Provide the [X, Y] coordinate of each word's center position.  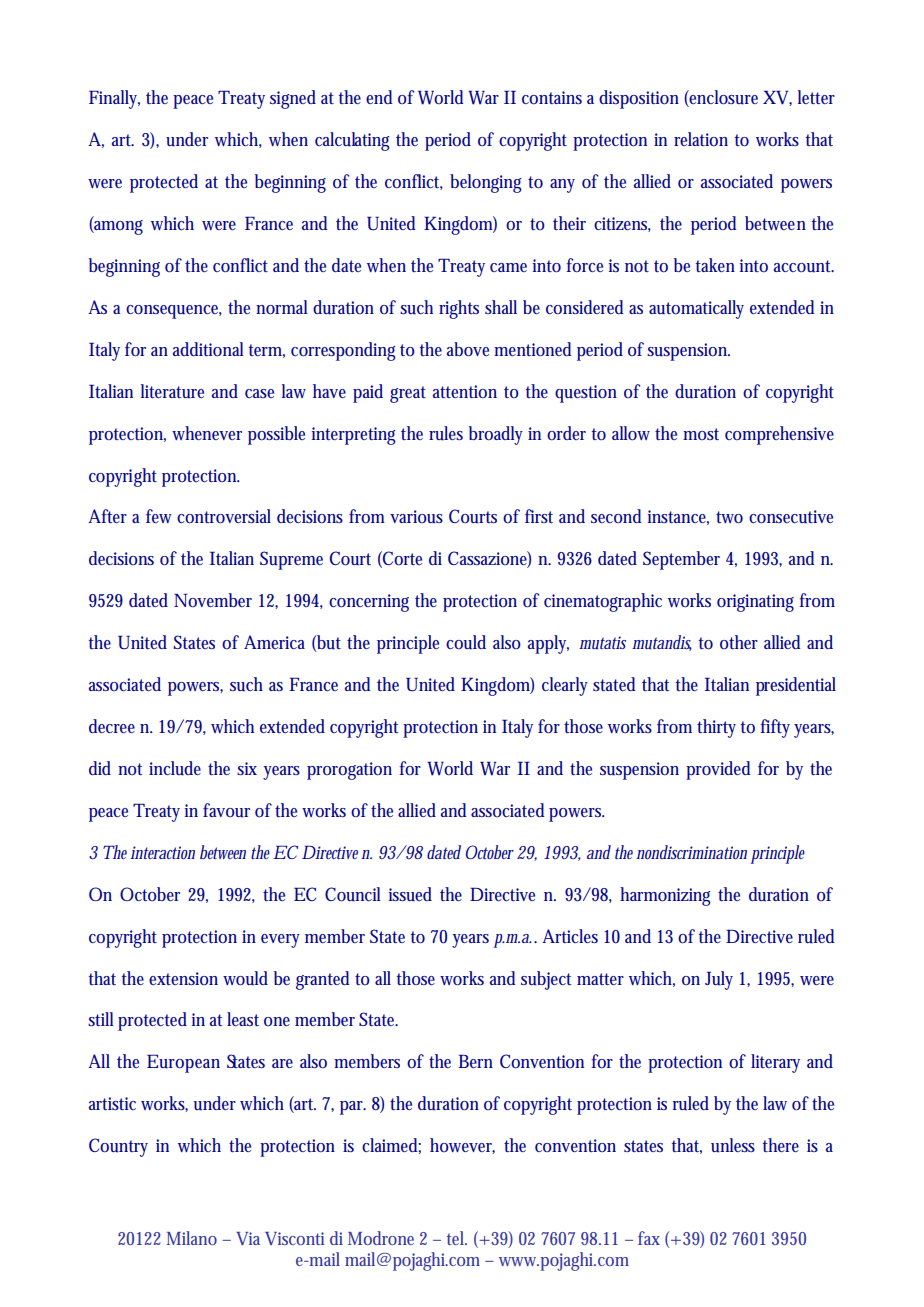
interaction [162, 852]
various [416, 517]
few [159, 516]
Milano [191, 1238]
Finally [114, 99]
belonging [486, 183]
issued [410, 894]
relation [701, 139]
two [729, 517]
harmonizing [665, 896]
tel [457, 1238]
